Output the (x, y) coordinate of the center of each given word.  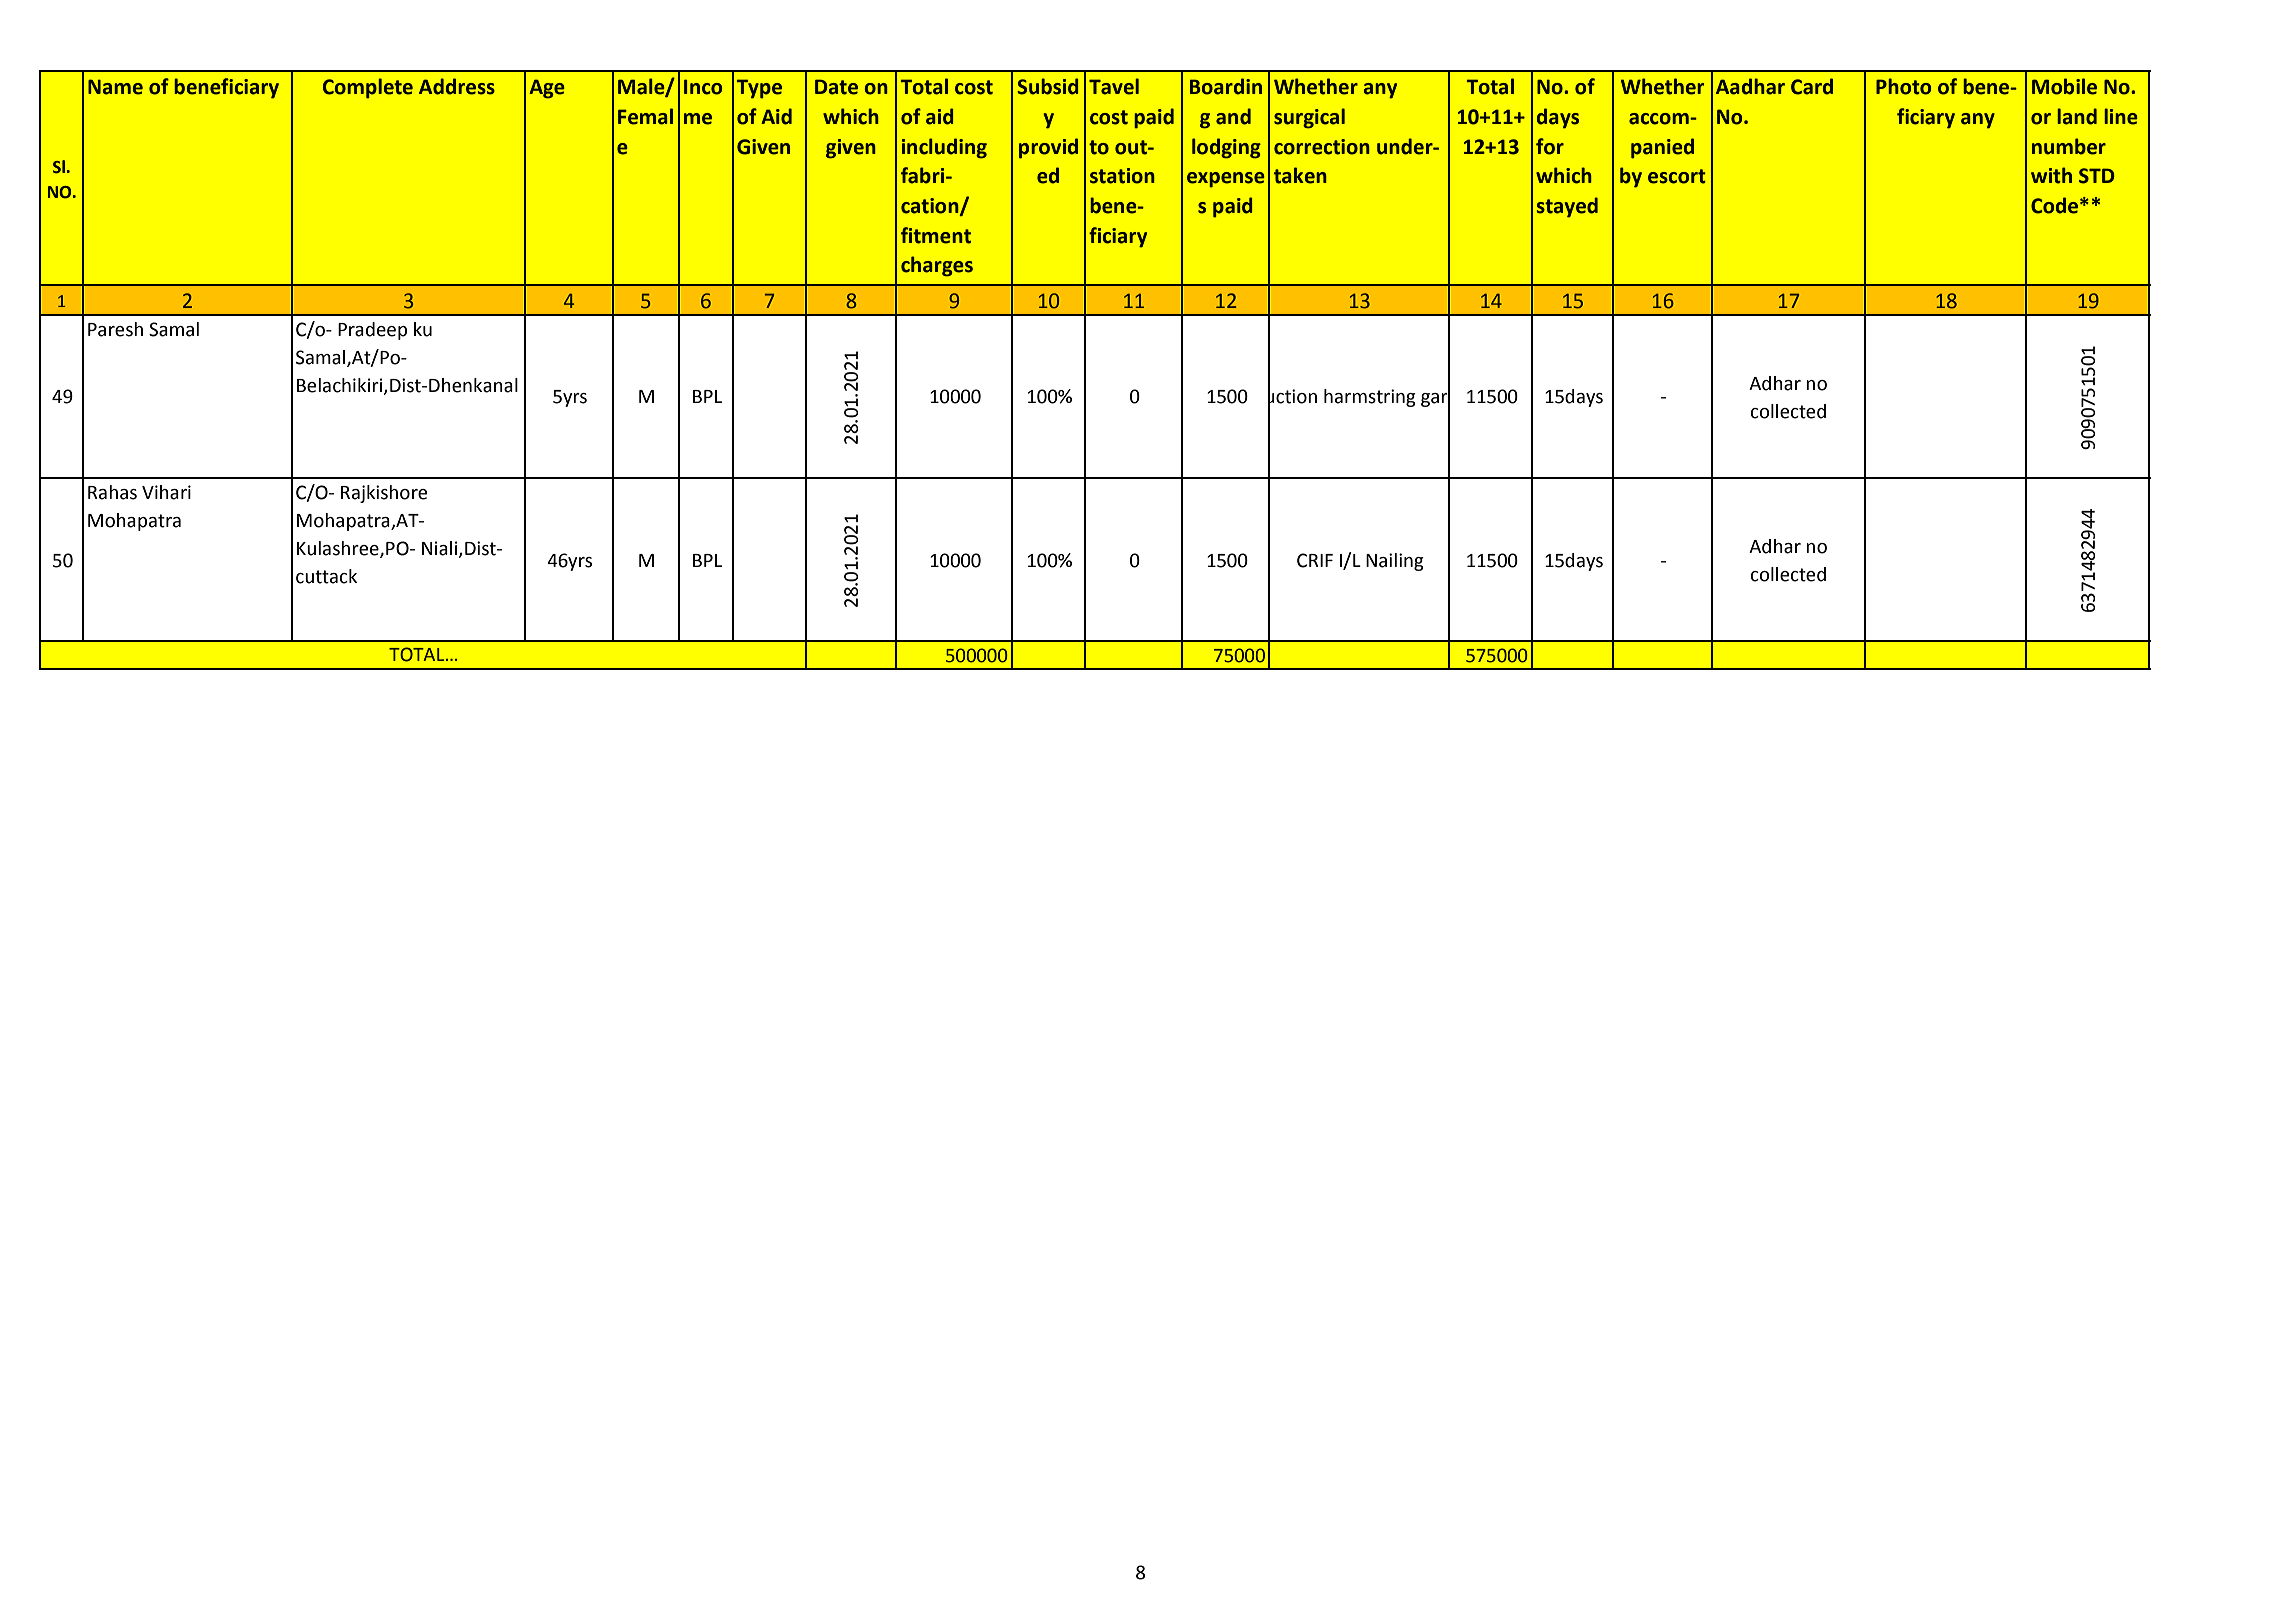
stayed (1567, 207)
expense (1226, 180)
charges (937, 266)
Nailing (1395, 562)
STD (2097, 176)
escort (1677, 176)
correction (1322, 147)
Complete (368, 88)
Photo (1903, 86)
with (2051, 175)
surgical (1309, 118)
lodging (1226, 148)
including (944, 148)
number (2069, 146)
